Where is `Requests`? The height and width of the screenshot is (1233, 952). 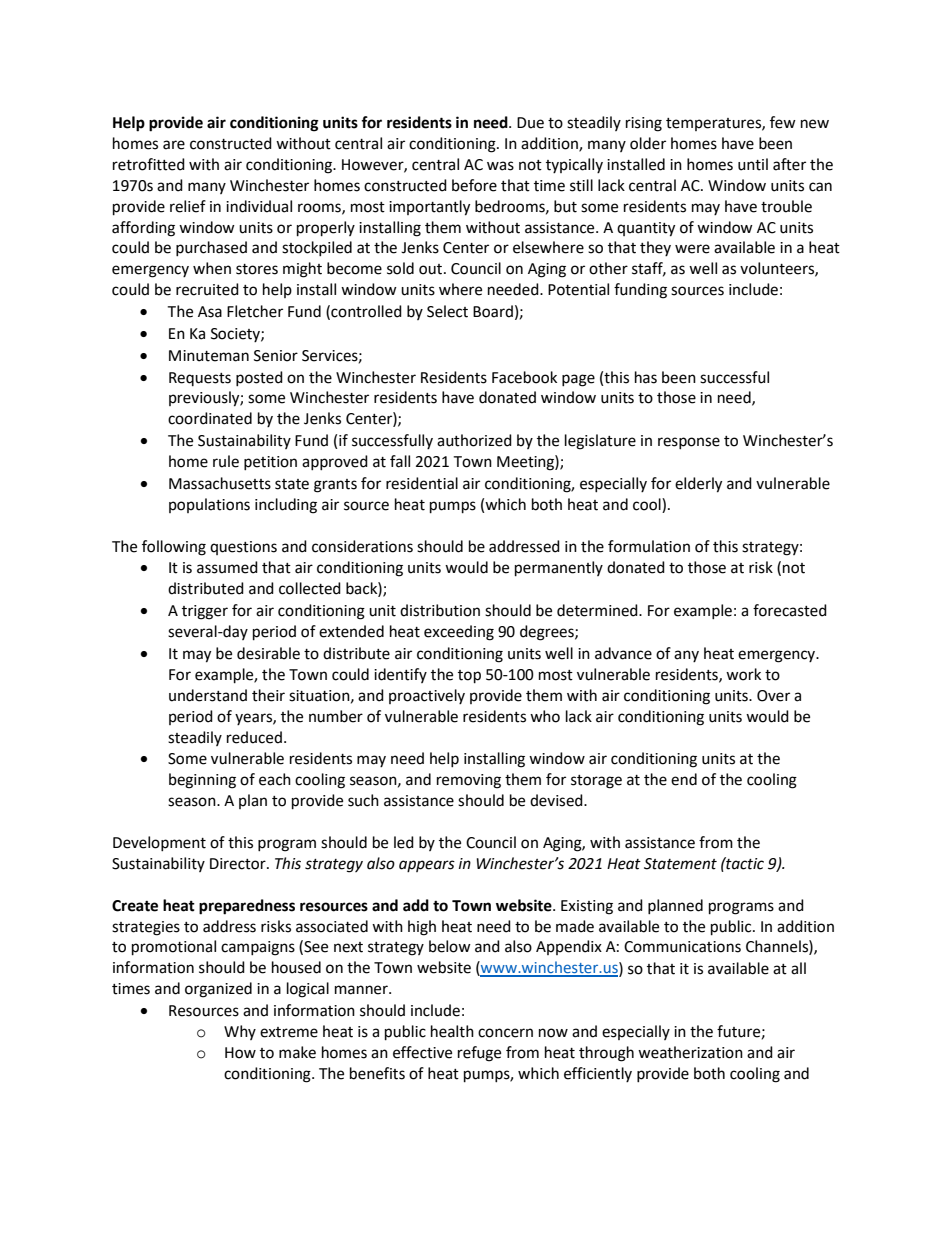 Requests is located at coordinates (200, 379).
